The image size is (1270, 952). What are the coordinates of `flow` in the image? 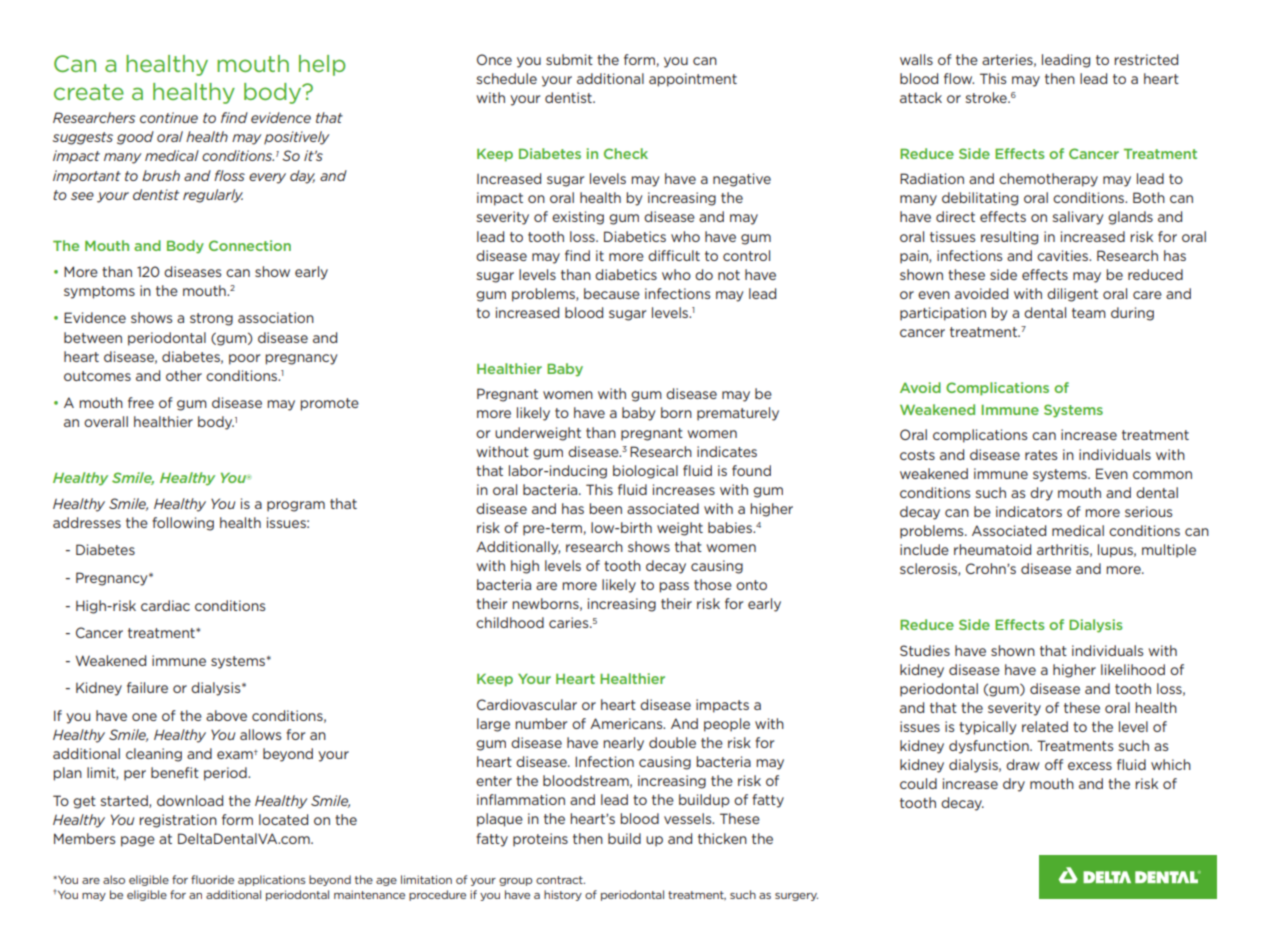 It's located at (959, 78).
